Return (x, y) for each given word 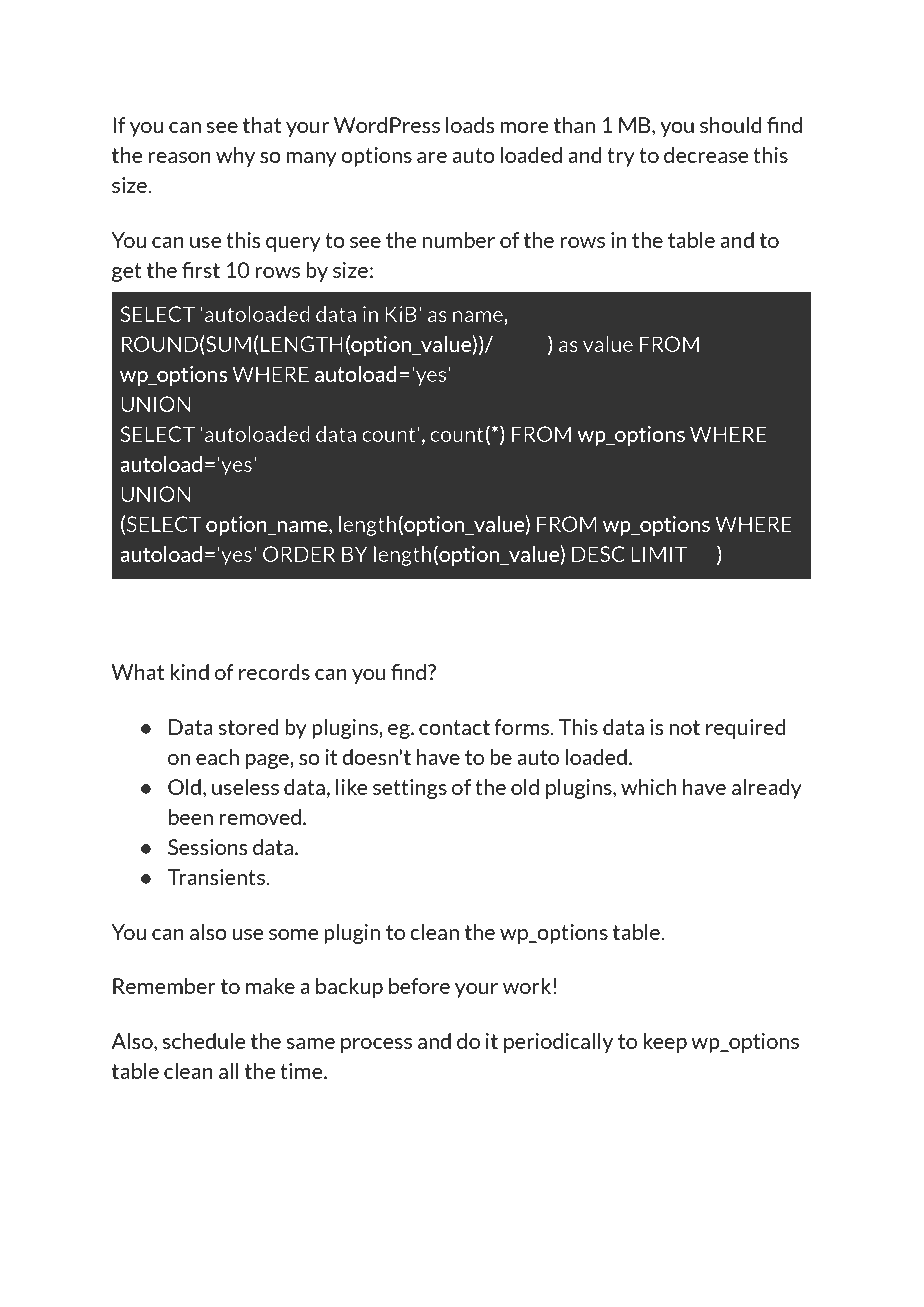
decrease (706, 155)
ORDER (299, 554)
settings (410, 789)
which (649, 787)
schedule (204, 1041)
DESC (598, 554)
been (191, 817)
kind (189, 672)
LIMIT (659, 554)
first (201, 270)
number (459, 240)
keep (665, 1043)
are (432, 157)
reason (179, 157)
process (376, 1045)
